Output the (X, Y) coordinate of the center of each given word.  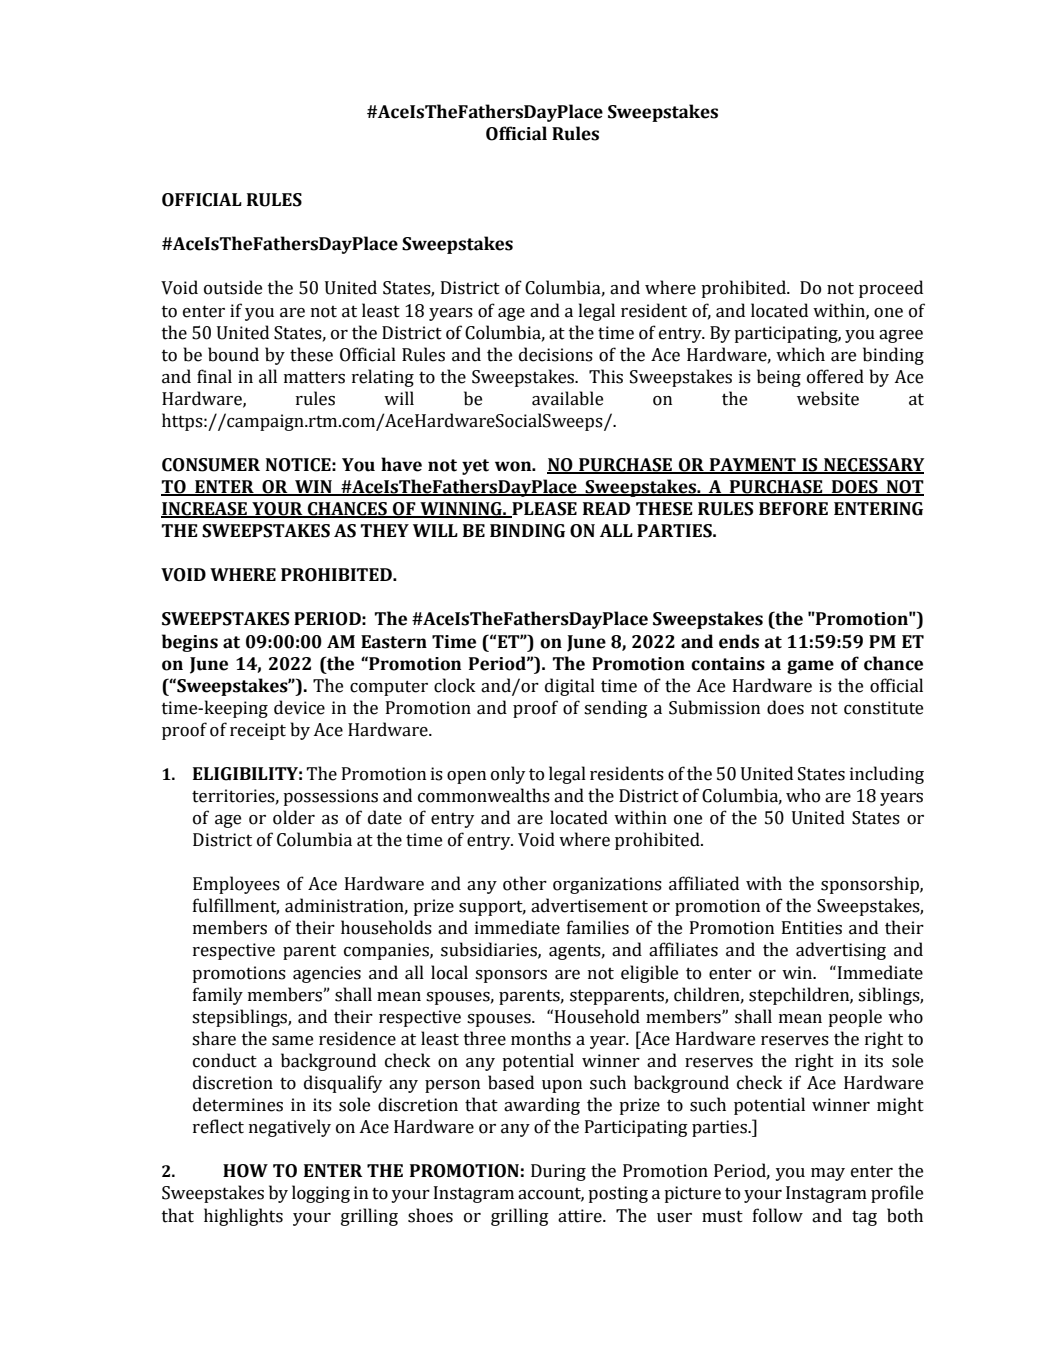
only (508, 775)
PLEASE (543, 510)
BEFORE (793, 509)
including (887, 775)
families (598, 927)
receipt (258, 731)
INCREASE (205, 510)
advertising (841, 951)
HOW (245, 1171)
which (800, 354)
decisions (556, 354)
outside (233, 287)
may (828, 1174)
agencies (327, 974)
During (558, 1172)
